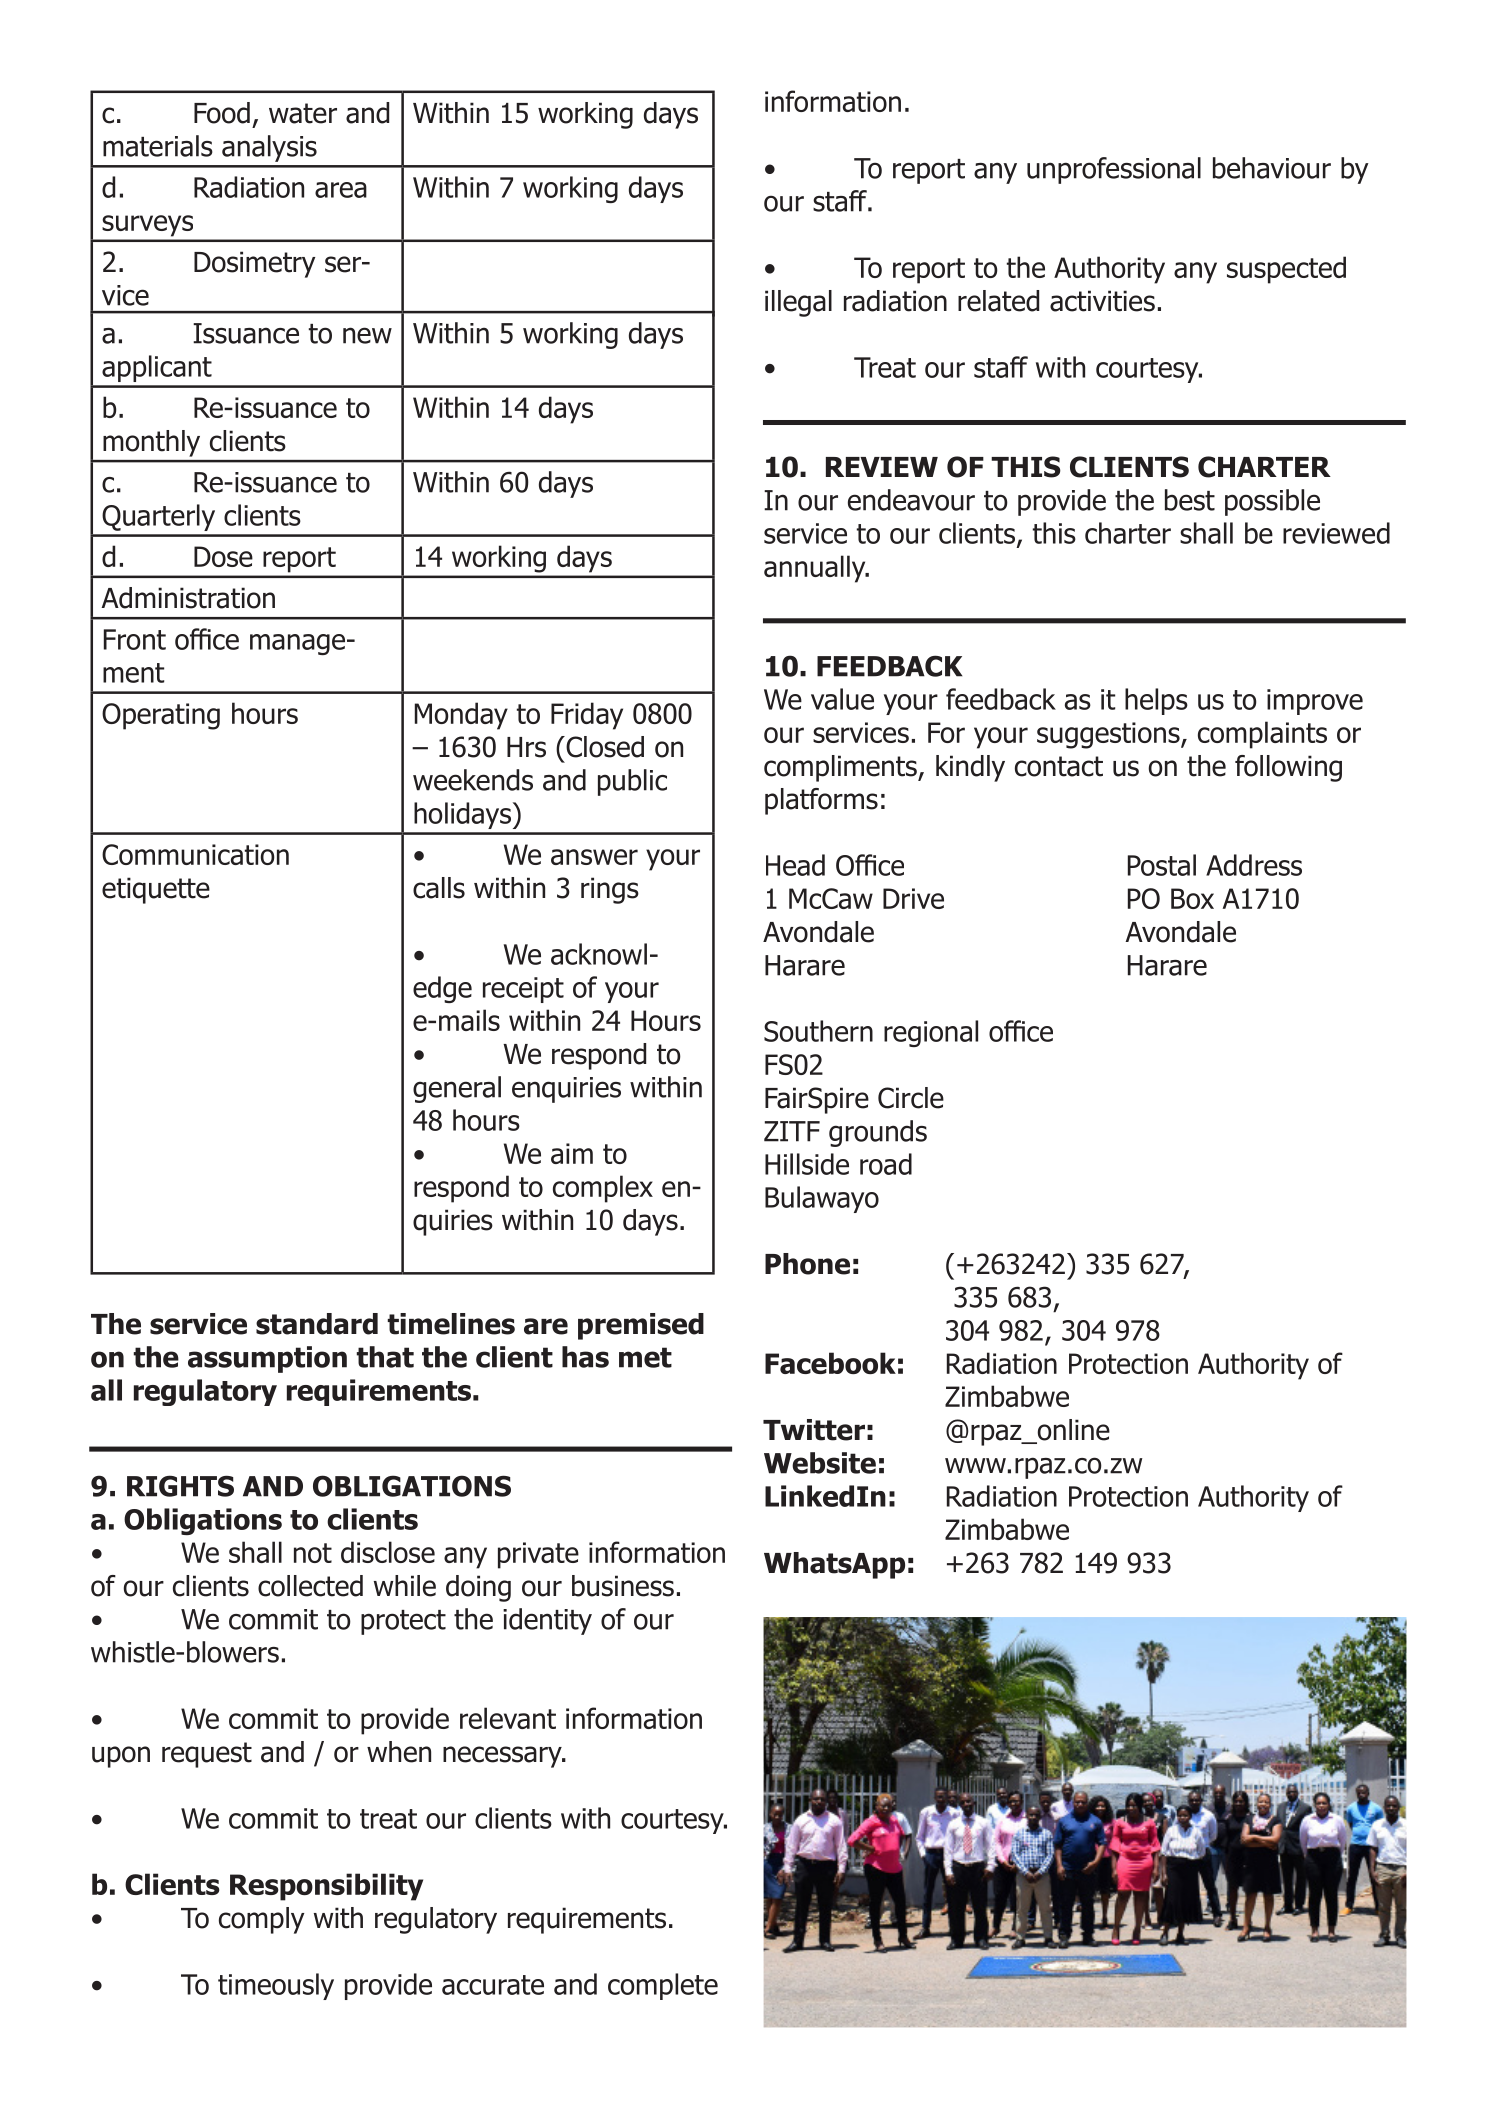 The height and width of the image is (2118, 1497). Describe the element at coordinates (1114, 170) in the image. I see `unprofessional` at that location.
